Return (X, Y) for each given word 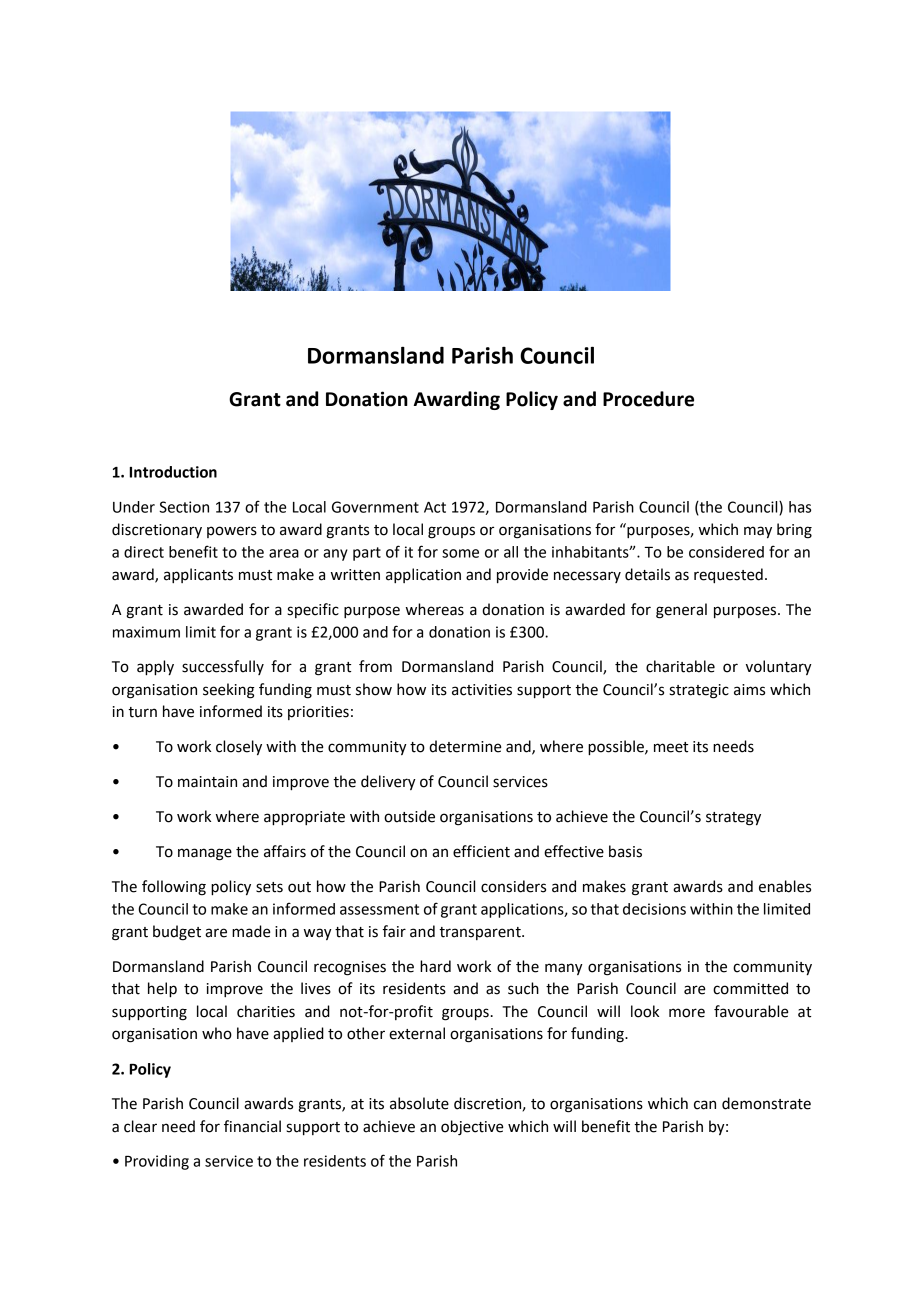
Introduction (173, 472)
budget (177, 933)
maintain (207, 782)
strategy (733, 819)
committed (750, 988)
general (681, 611)
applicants (198, 575)
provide (522, 576)
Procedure (648, 399)
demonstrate (766, 1103)
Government (375, 507)
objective (472, 1128)
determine (465, 746)
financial (252, 1126)
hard (435, 966)
